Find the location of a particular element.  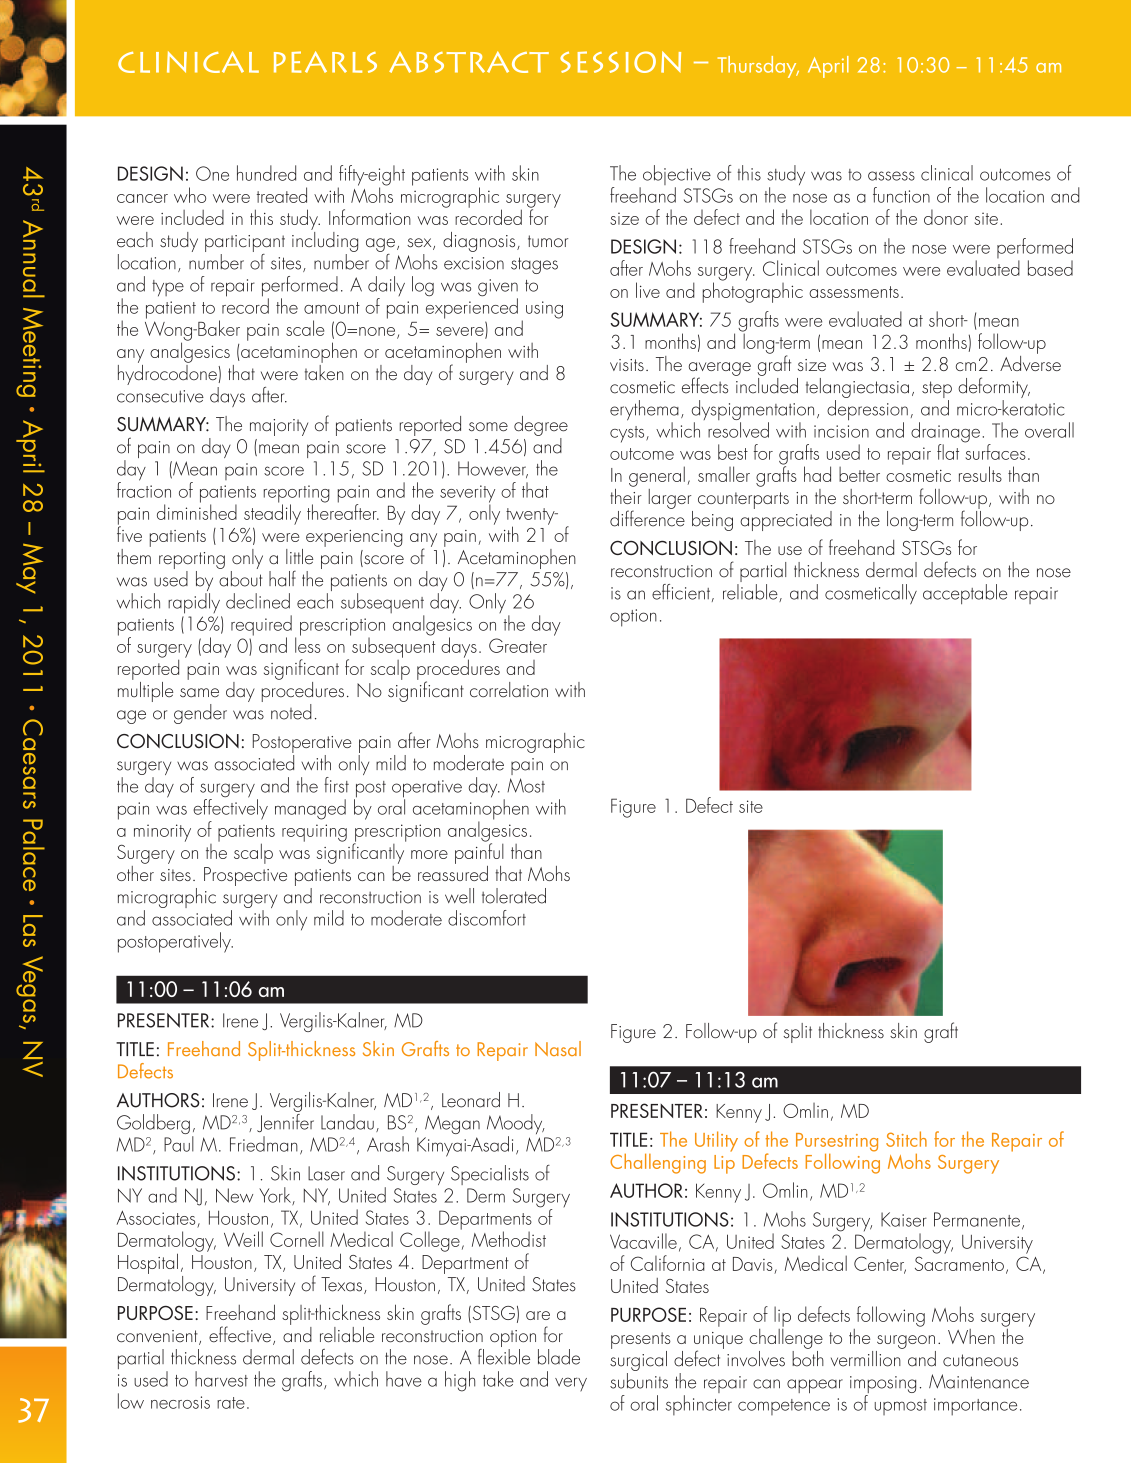

majority is located at coordinates (279, 427).
